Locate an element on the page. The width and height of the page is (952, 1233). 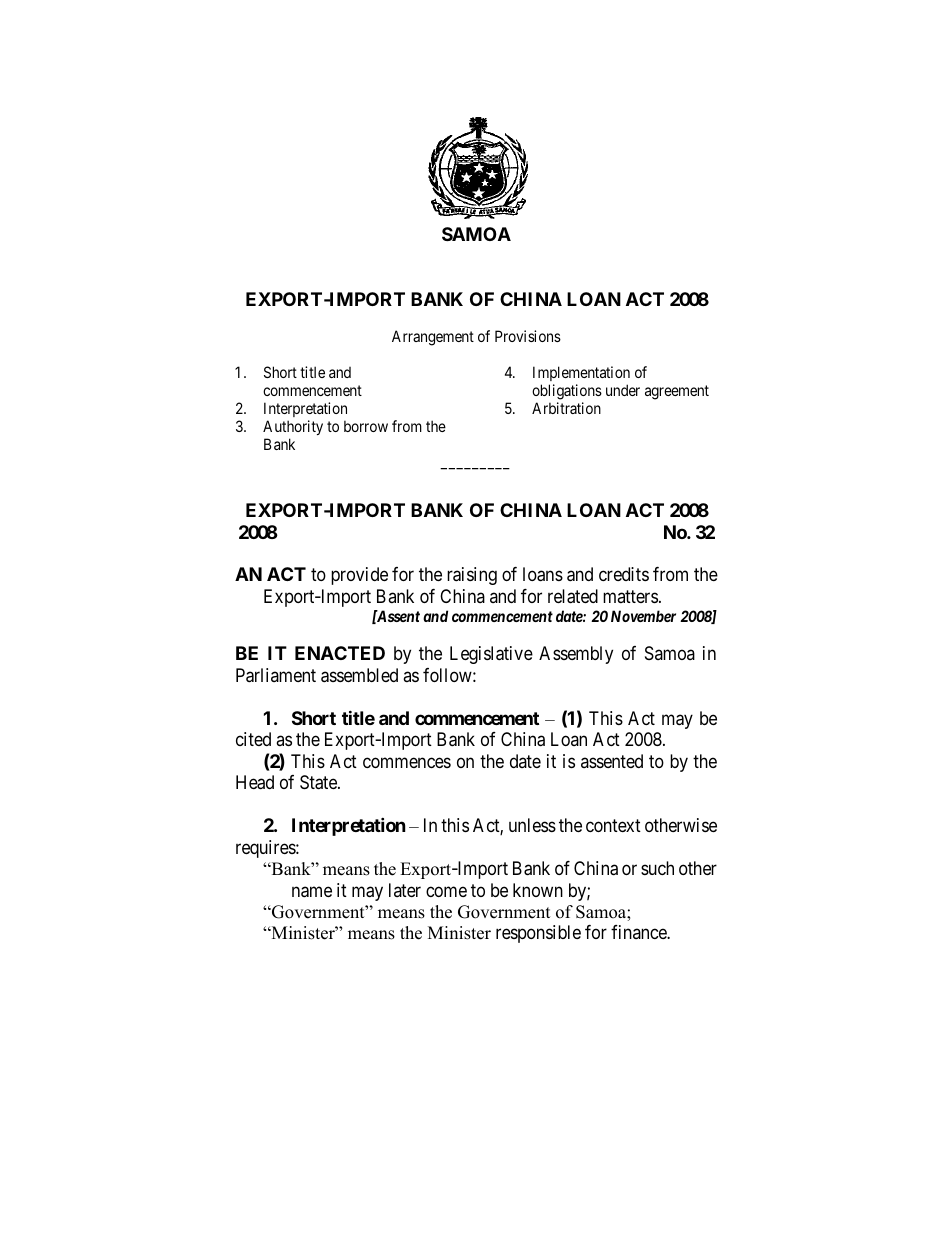
State is located at coordinates (319, 782).
